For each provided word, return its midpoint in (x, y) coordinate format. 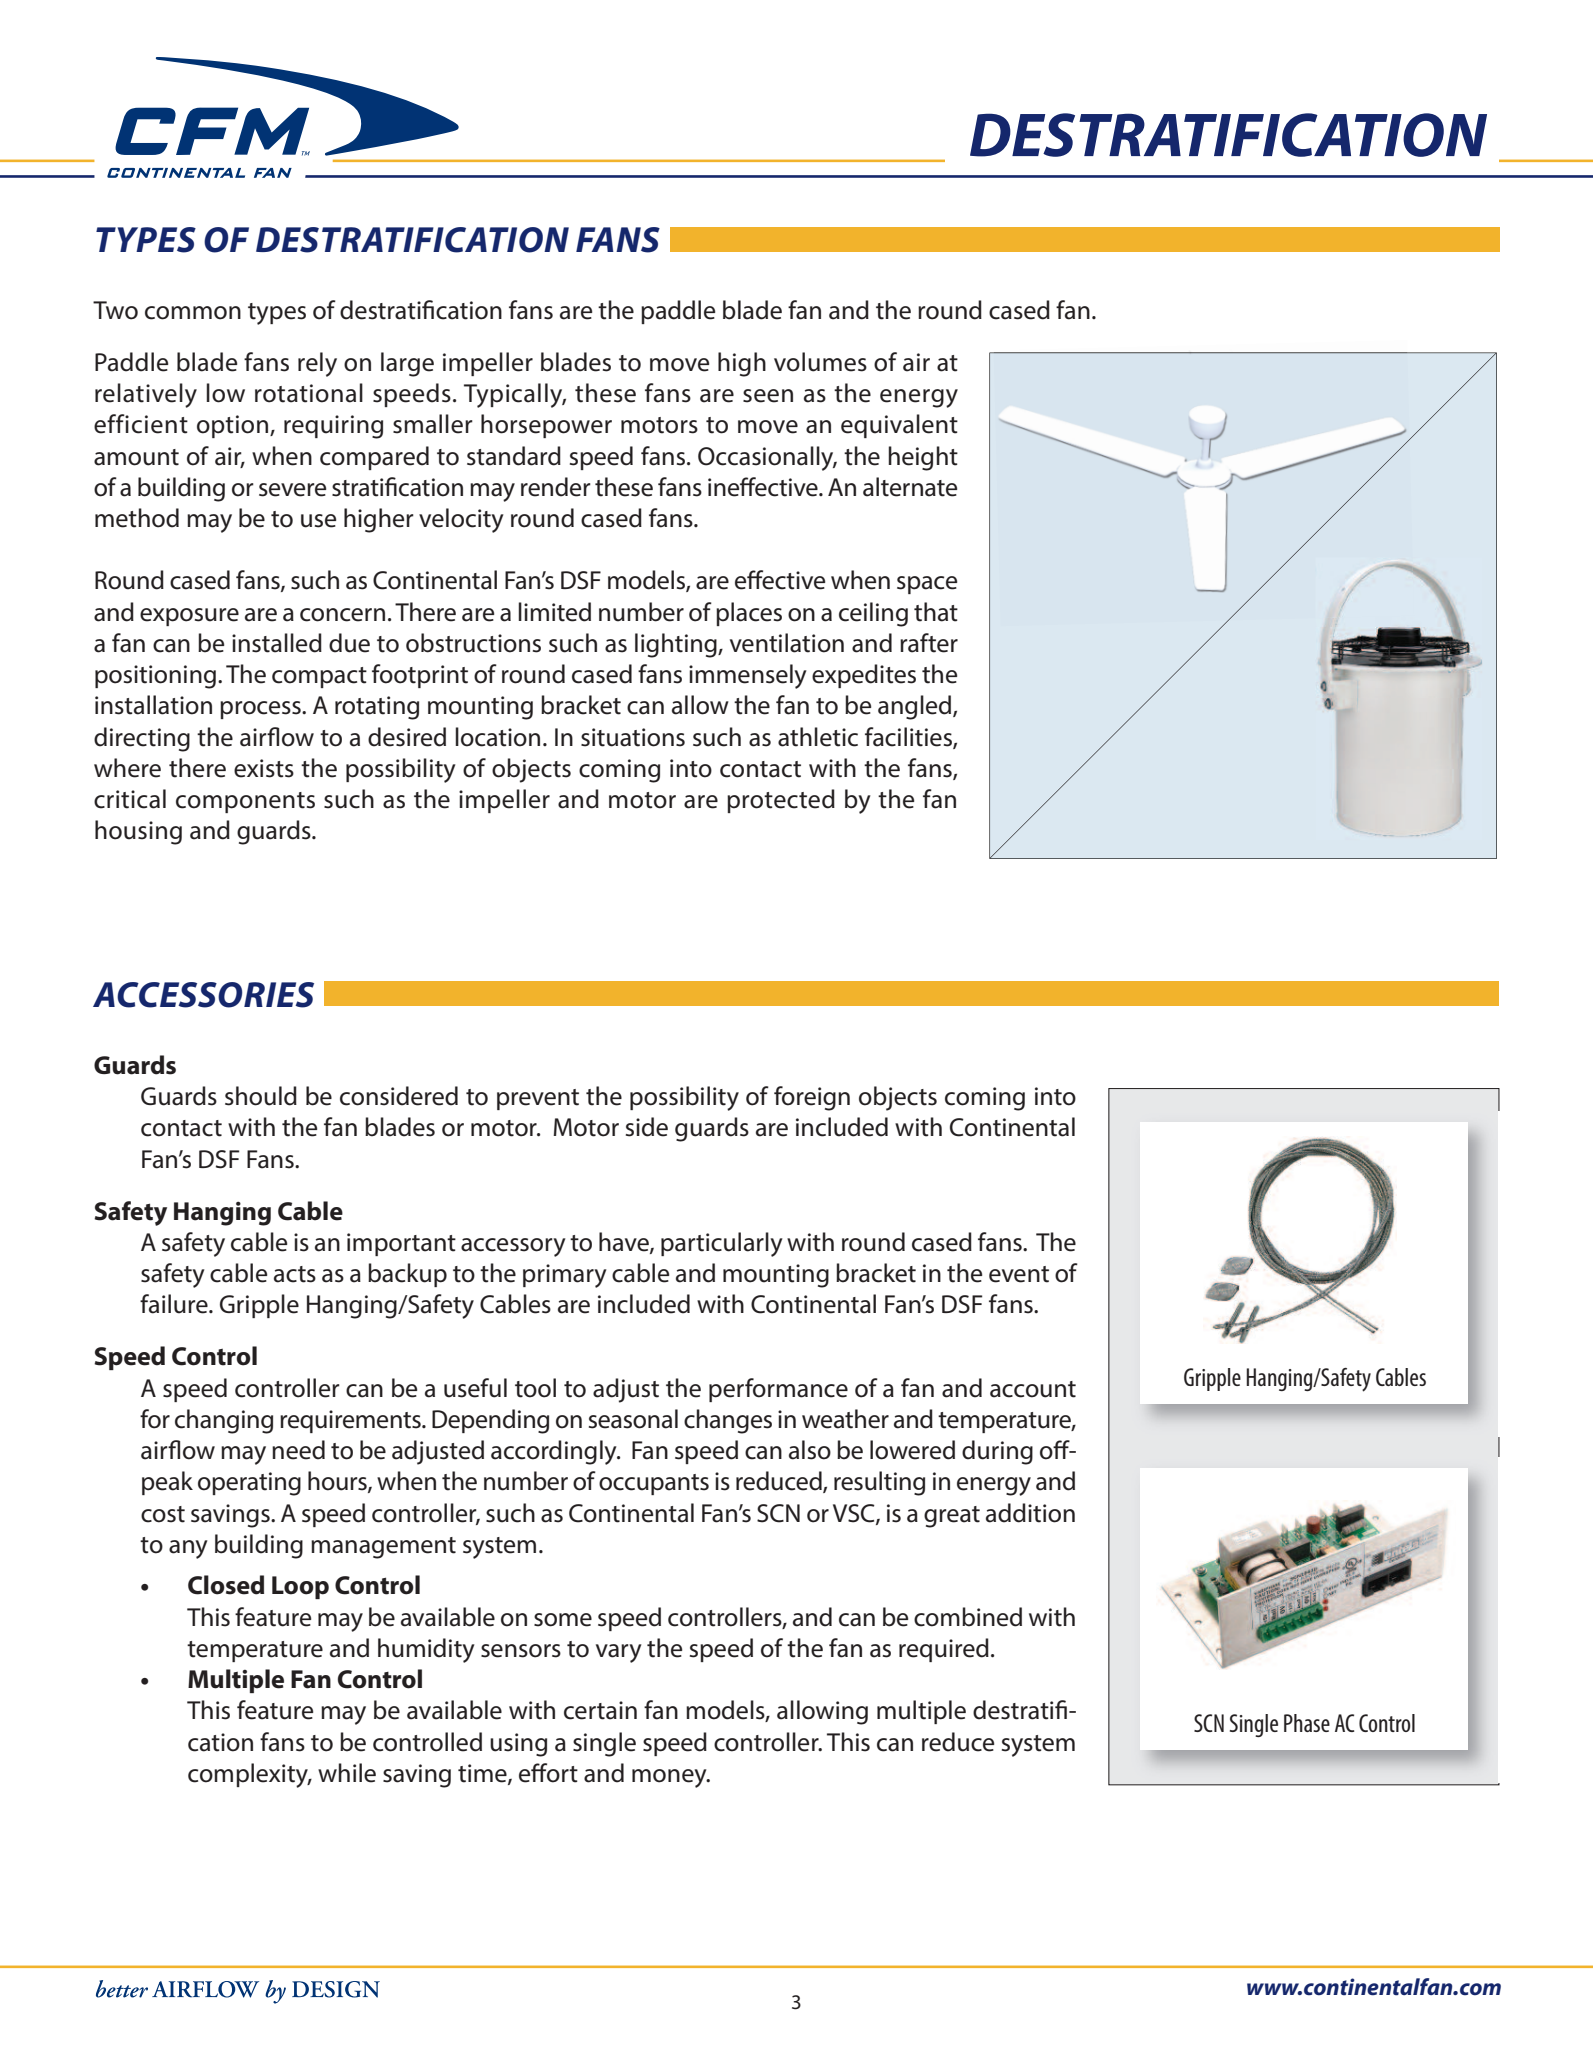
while (347, 1773)
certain (600, 1710)
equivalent (899, 426)
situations (633, 737)
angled (916, 707)
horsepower (546, 426)
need (298, 1450)
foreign (812, 1098)
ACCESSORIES (203, 995)
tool (535, 1388)
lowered (912, 1450)
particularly (722, 1244)
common (193, 313)
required (944, 1650)
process (261, 710)
